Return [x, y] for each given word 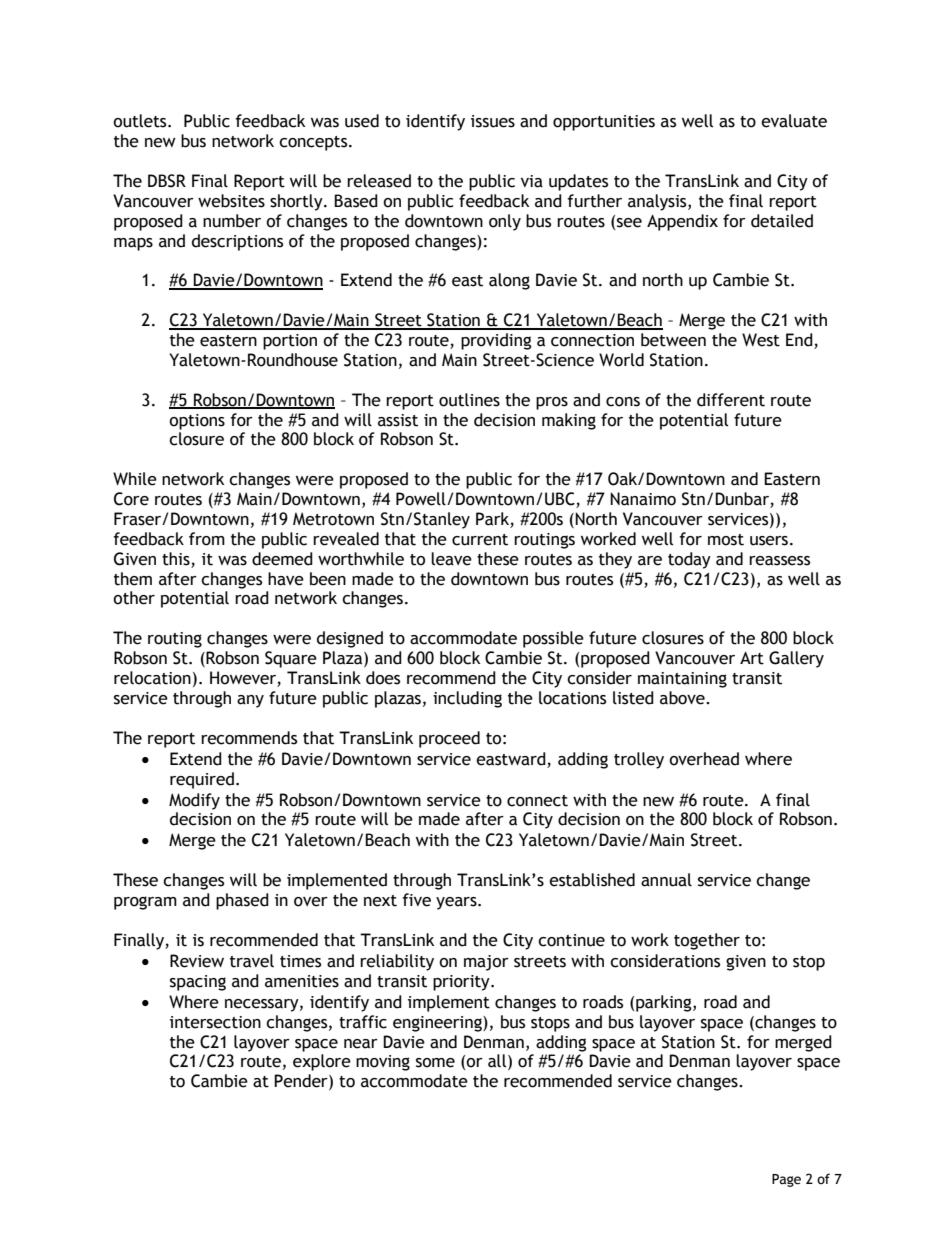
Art [752, 658]
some [435, 1063]
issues [493, 121]
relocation [152, 678]
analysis [658, 202]
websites [231, 201]
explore [322, 1062]
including [467, 699]
